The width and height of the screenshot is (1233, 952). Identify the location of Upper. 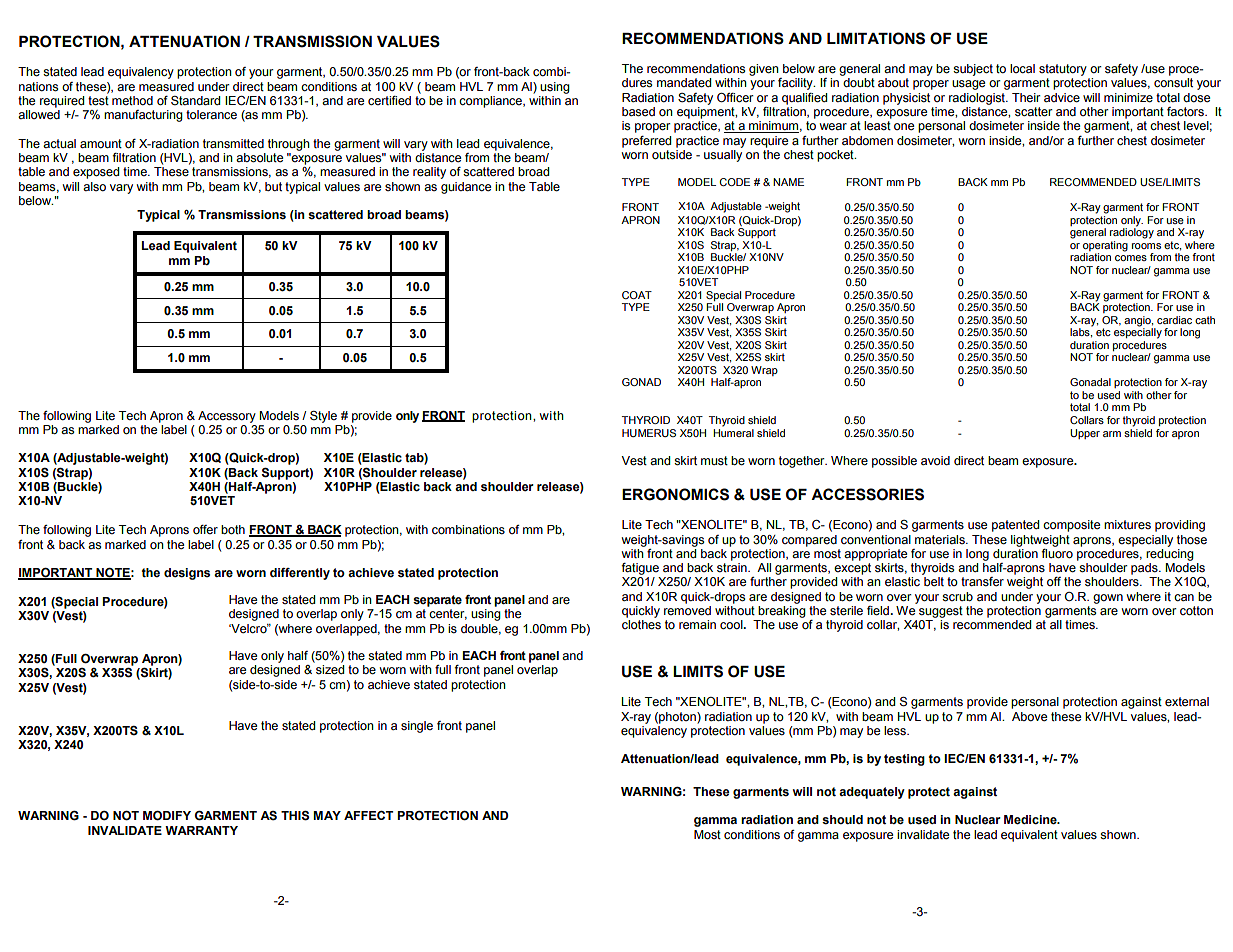
(1085, 434).
